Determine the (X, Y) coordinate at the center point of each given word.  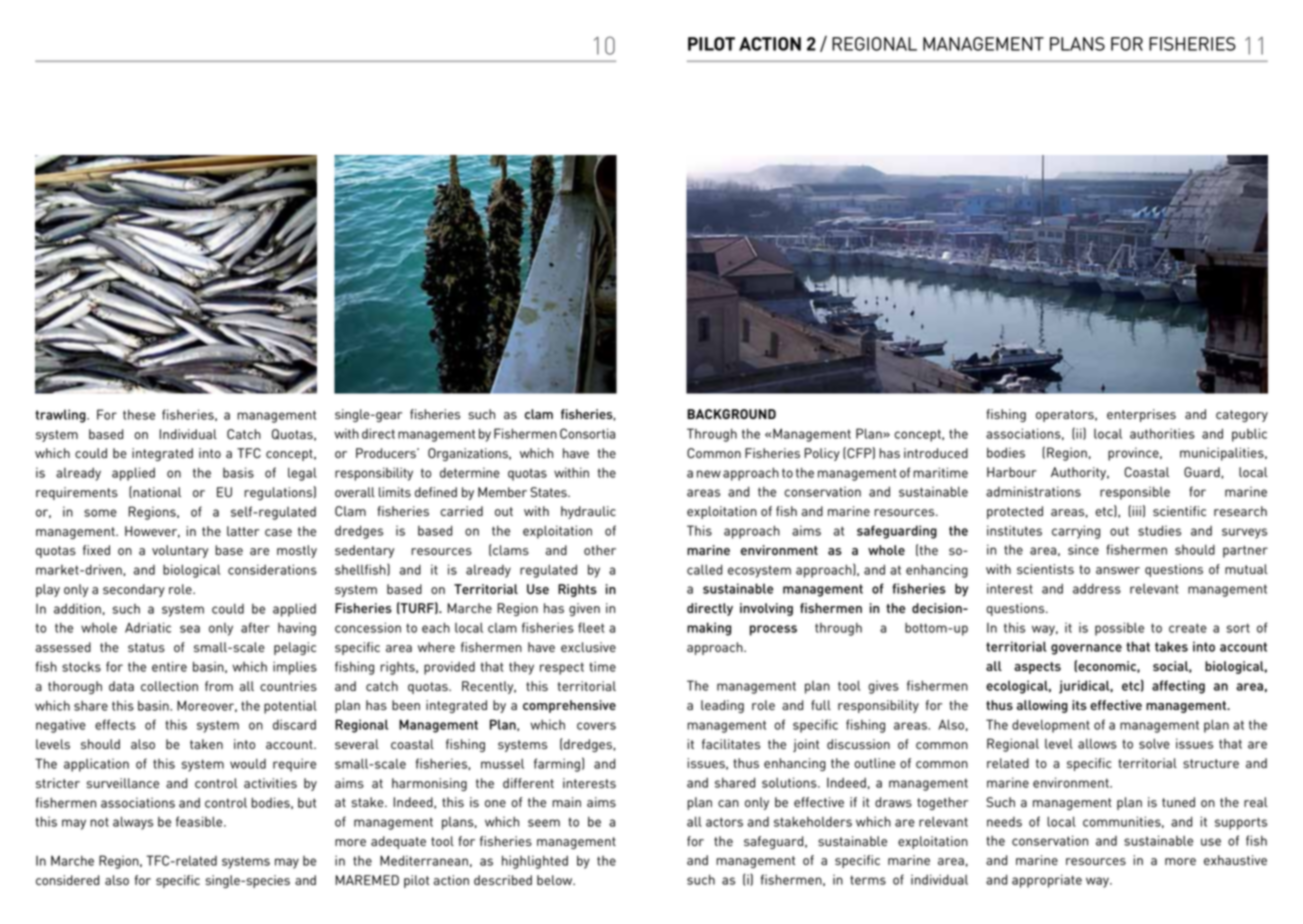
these (139, 414)
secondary (134, 590)
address (1097, 588)
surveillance (123, 783)
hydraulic (588, 512)
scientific (1179, 511)
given (584, 609)
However (152, 532)
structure (1211, 763)
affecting (1178, 687)
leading (722, 706)
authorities (1162, 433)
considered (67, 880)
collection (169, 686)
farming (557, 765)
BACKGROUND (731, 414)
